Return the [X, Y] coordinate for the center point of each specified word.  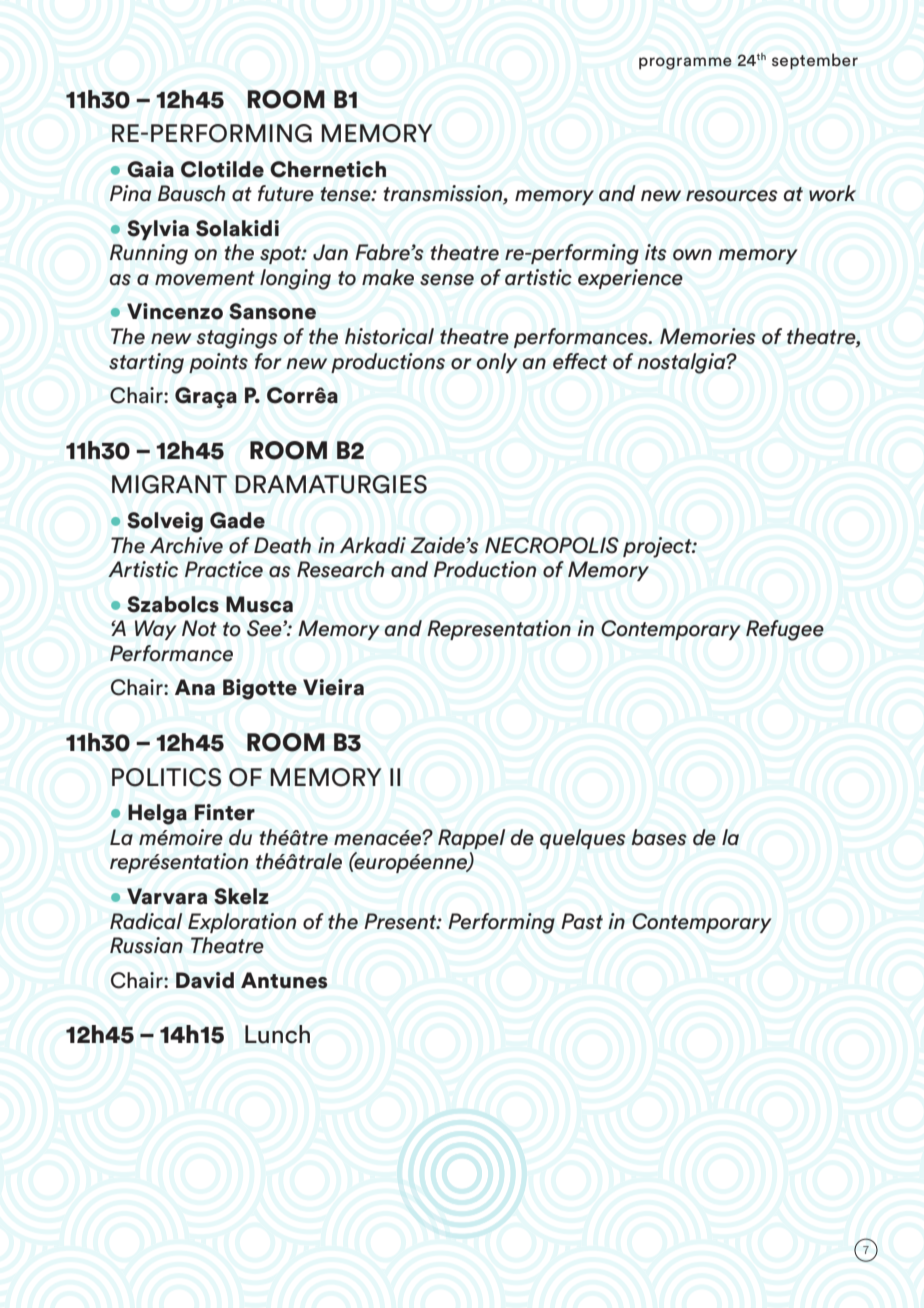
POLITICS [166, 777]
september [815, 61]
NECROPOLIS [552, 545]
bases [659, 837]
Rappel [471, 839]
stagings [237, 338]
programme [685, 63]
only [497, 363]
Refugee [785, 630]
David [205, 980]
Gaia [150, 169]
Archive [186, 545]
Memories [708, 336]
